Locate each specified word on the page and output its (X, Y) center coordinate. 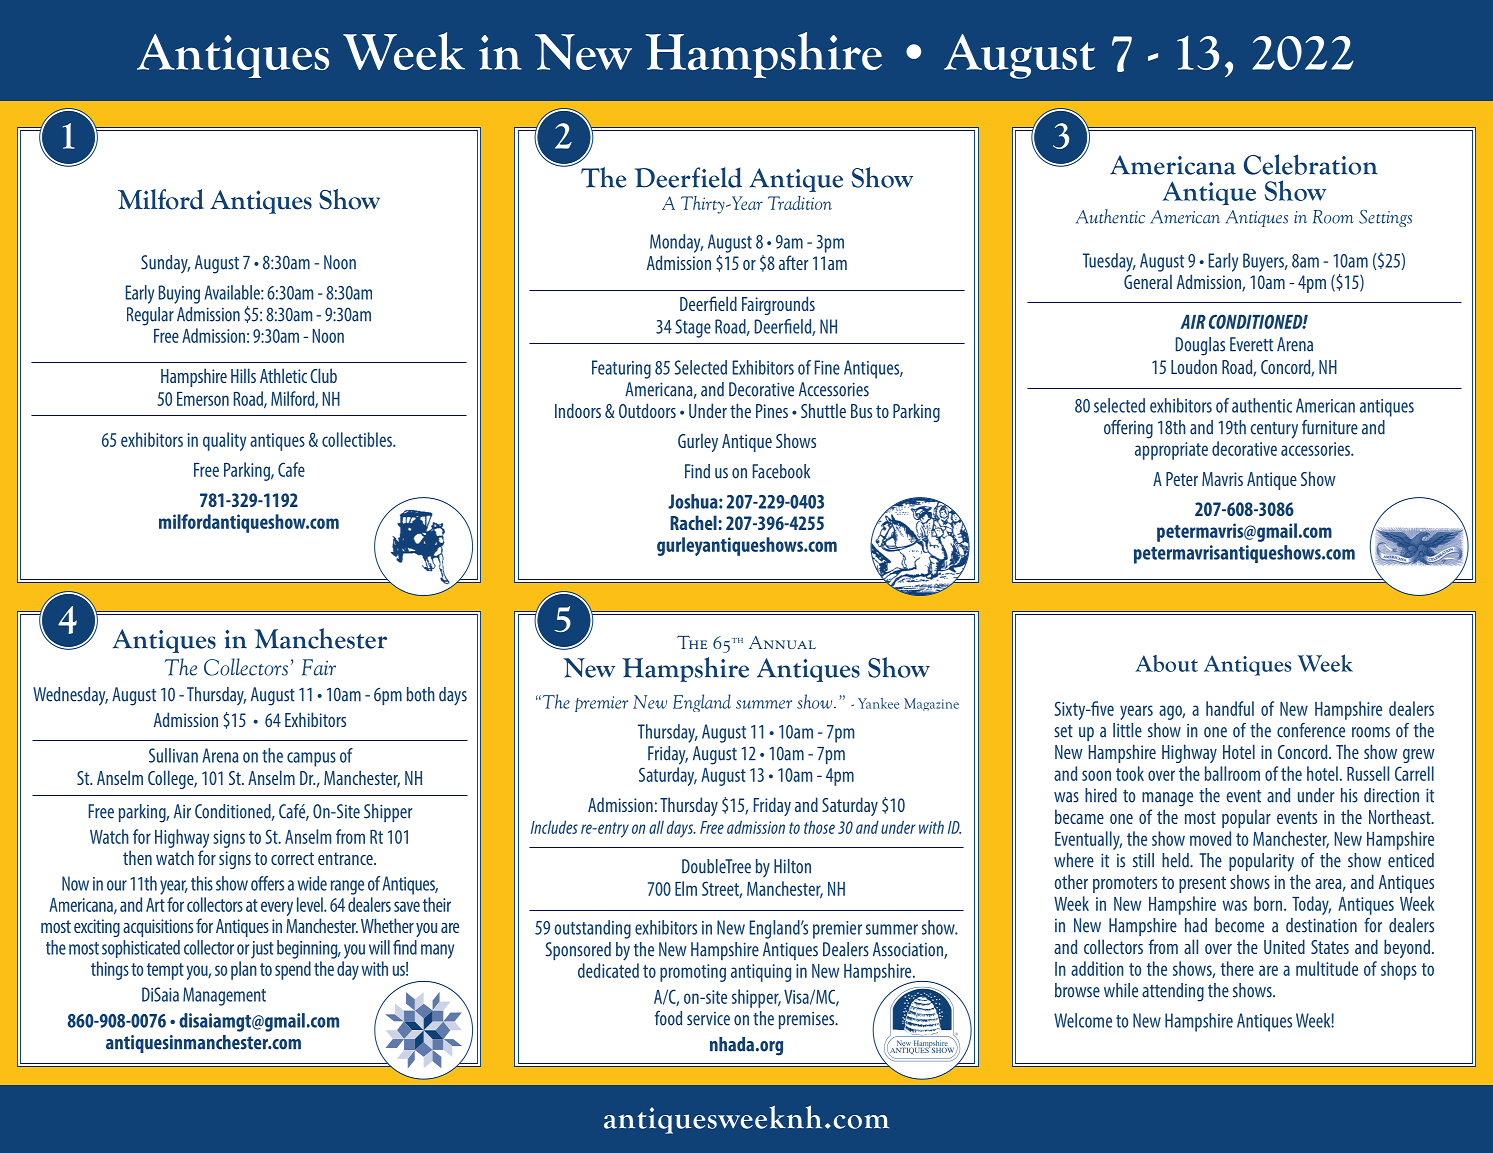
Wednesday (70, 696)
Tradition (800, 203)
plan (244, 970)
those (819, 827)
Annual (782, 642)
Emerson (203, 399)
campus (311, 759)
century (1274, 430)
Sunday (165, 264)
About (1166, 663)
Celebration (1311, 164)
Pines (772, 411)
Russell (1368, 773)
